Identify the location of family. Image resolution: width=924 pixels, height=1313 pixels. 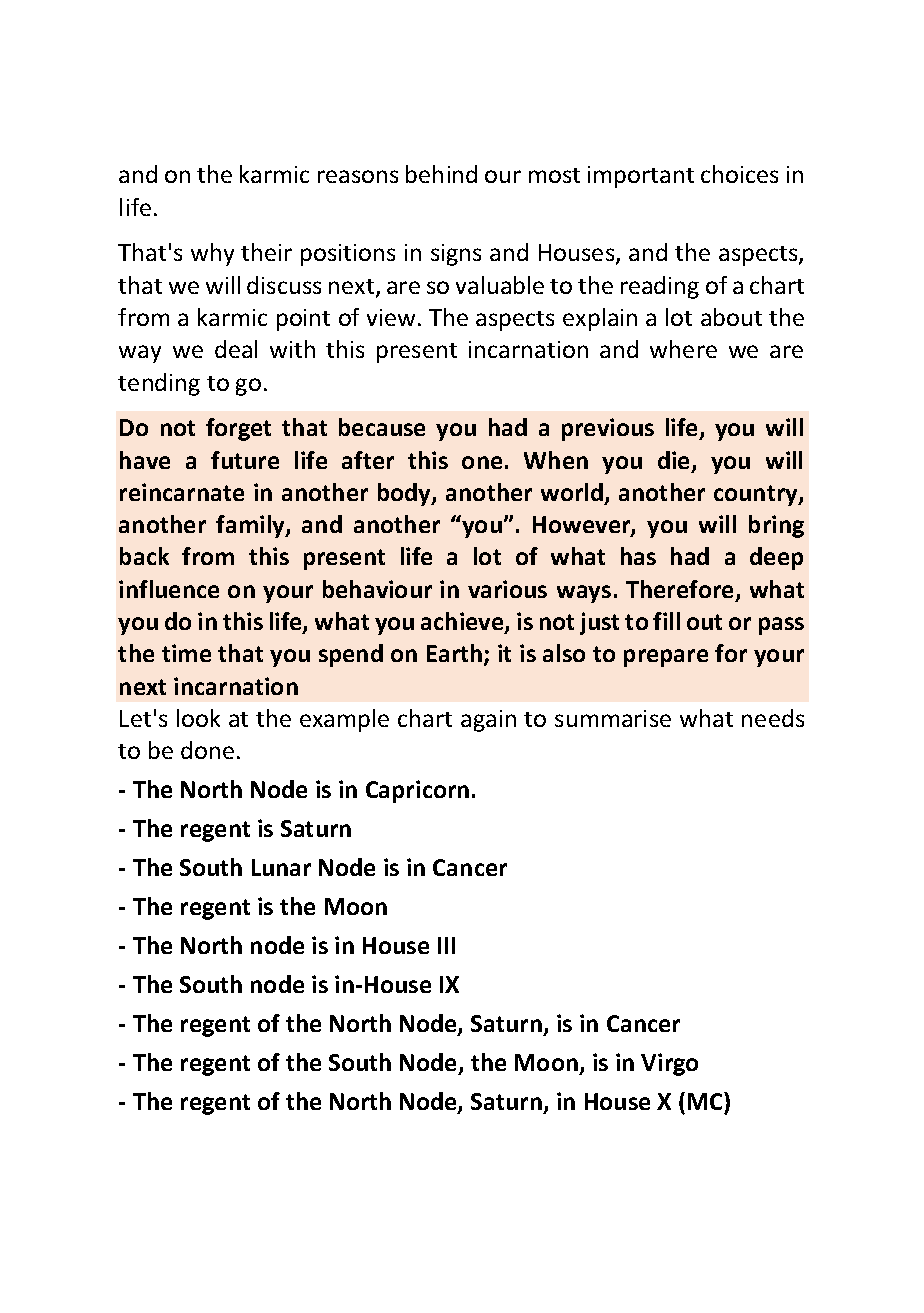
(251, 526).
